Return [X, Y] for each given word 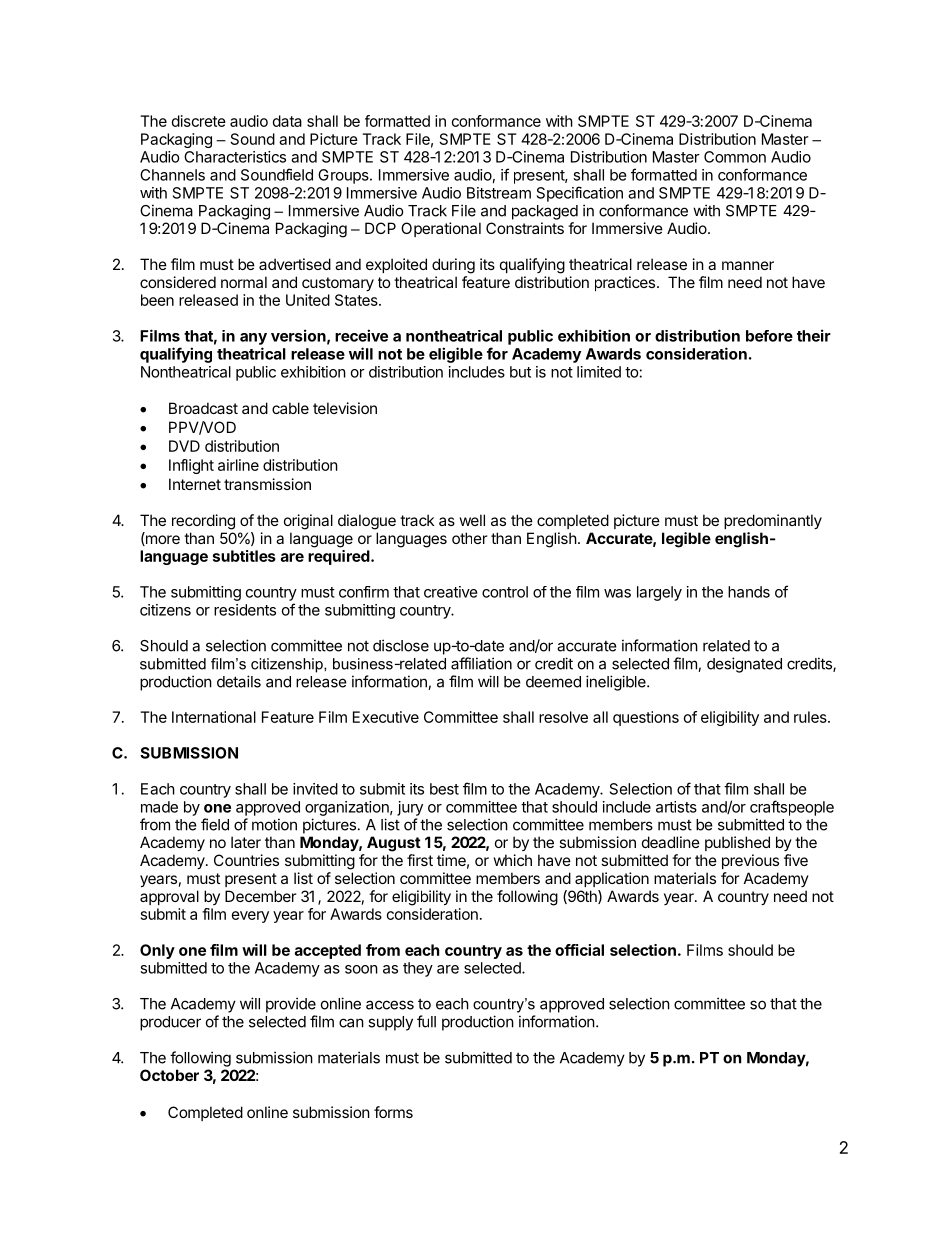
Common [735, 157]
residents [245, 610]
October [169, 1075]
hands [749, 592]
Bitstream [499, 193]
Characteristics [235, 157]
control [505, 592]
